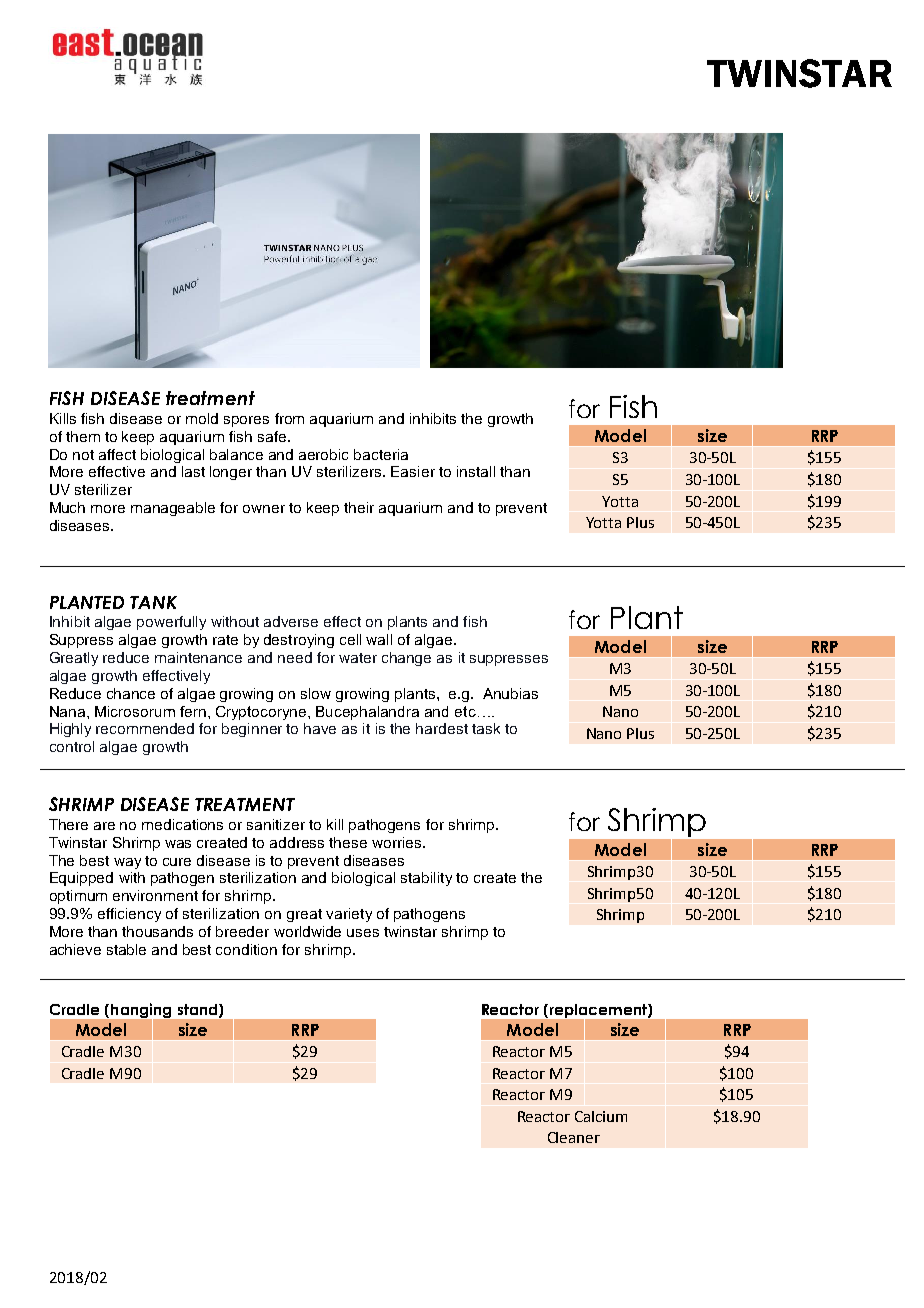 This image has height=1308, width=924. Describe the element at coordinates (145, 728) in the image. I see `recommended` at that location.
